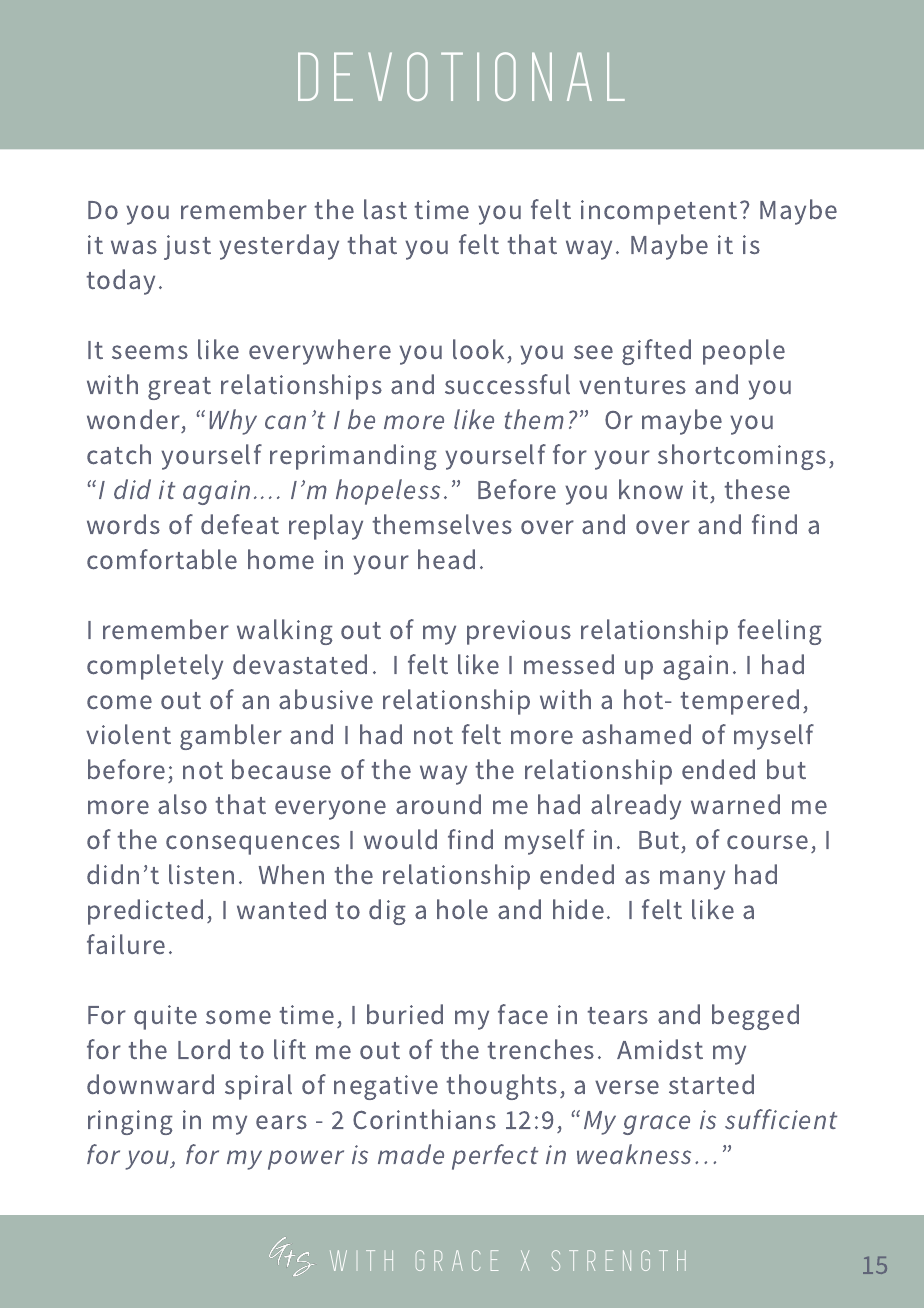 This image has height=1308, width=924. Describe the element at coordinates (182, 804) in the image. I see `also` at that location.
